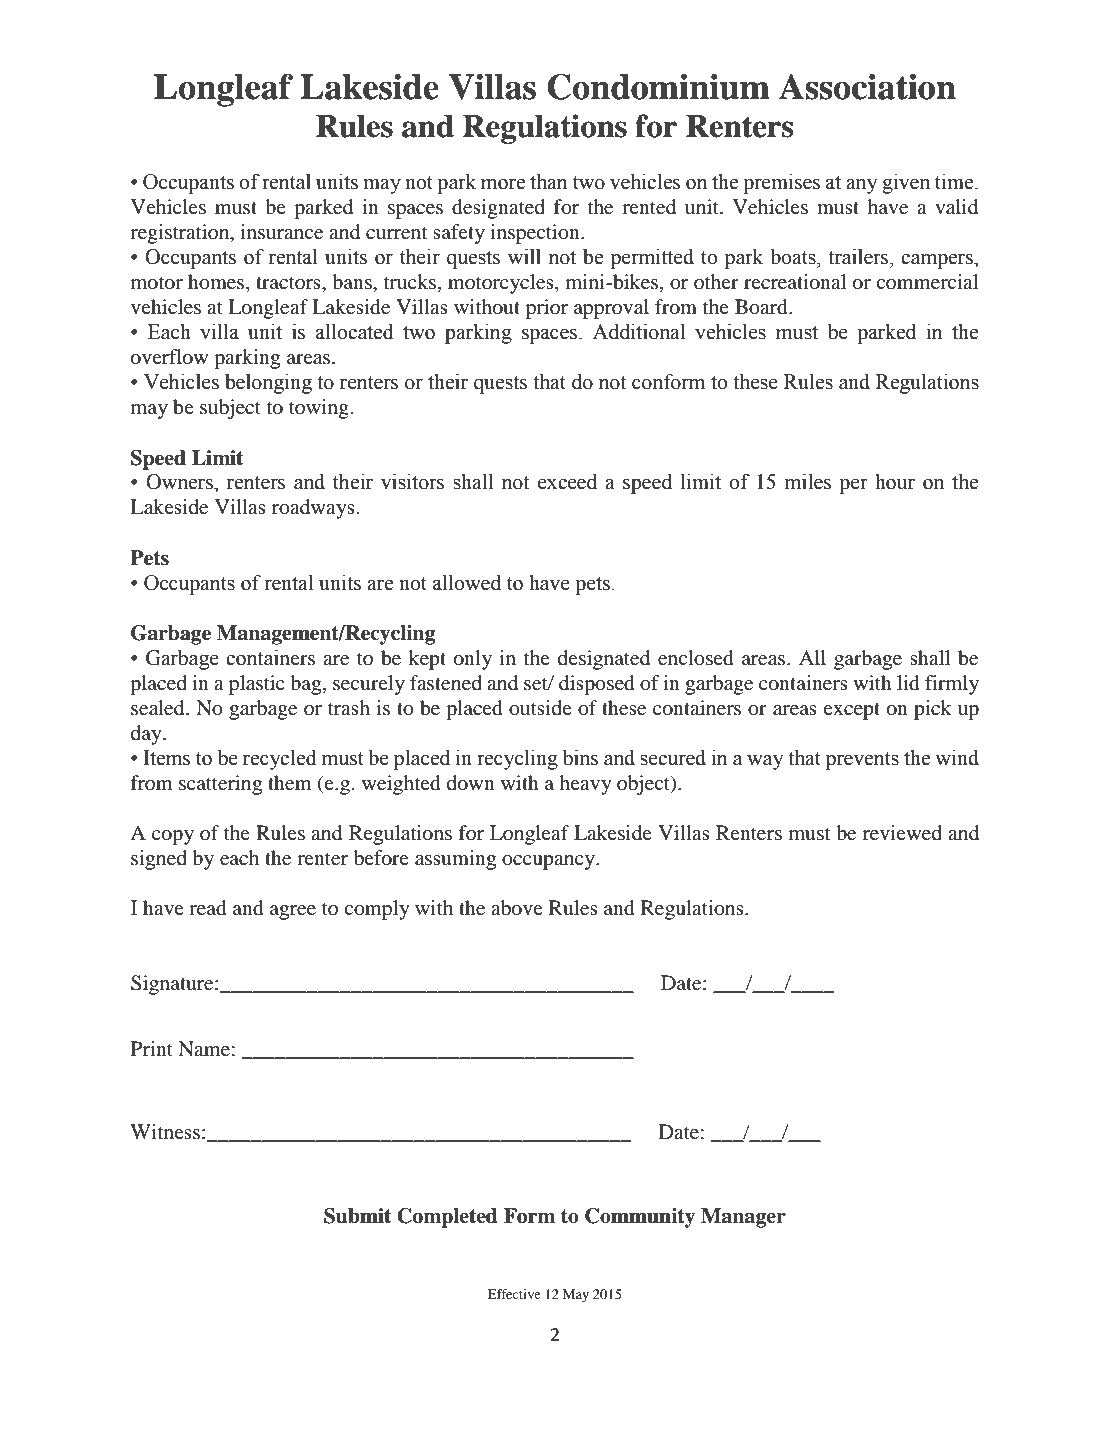 The width and height of the page is (1110, 1436). Describe the element at coordinates (548, 181) in the page. I see `than` at that location.
